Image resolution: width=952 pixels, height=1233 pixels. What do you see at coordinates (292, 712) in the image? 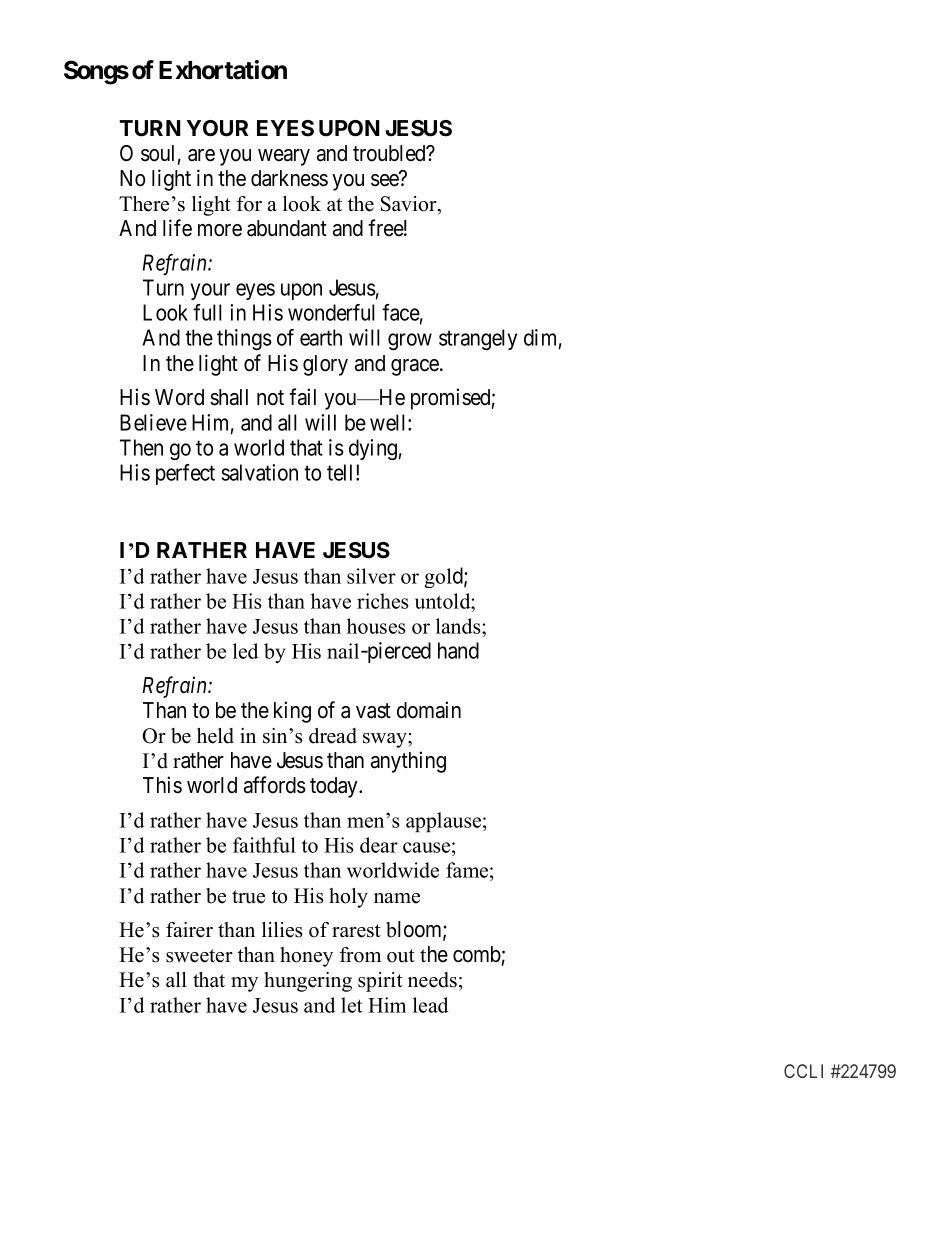
I see `king` at bounding box center [292, 712].
